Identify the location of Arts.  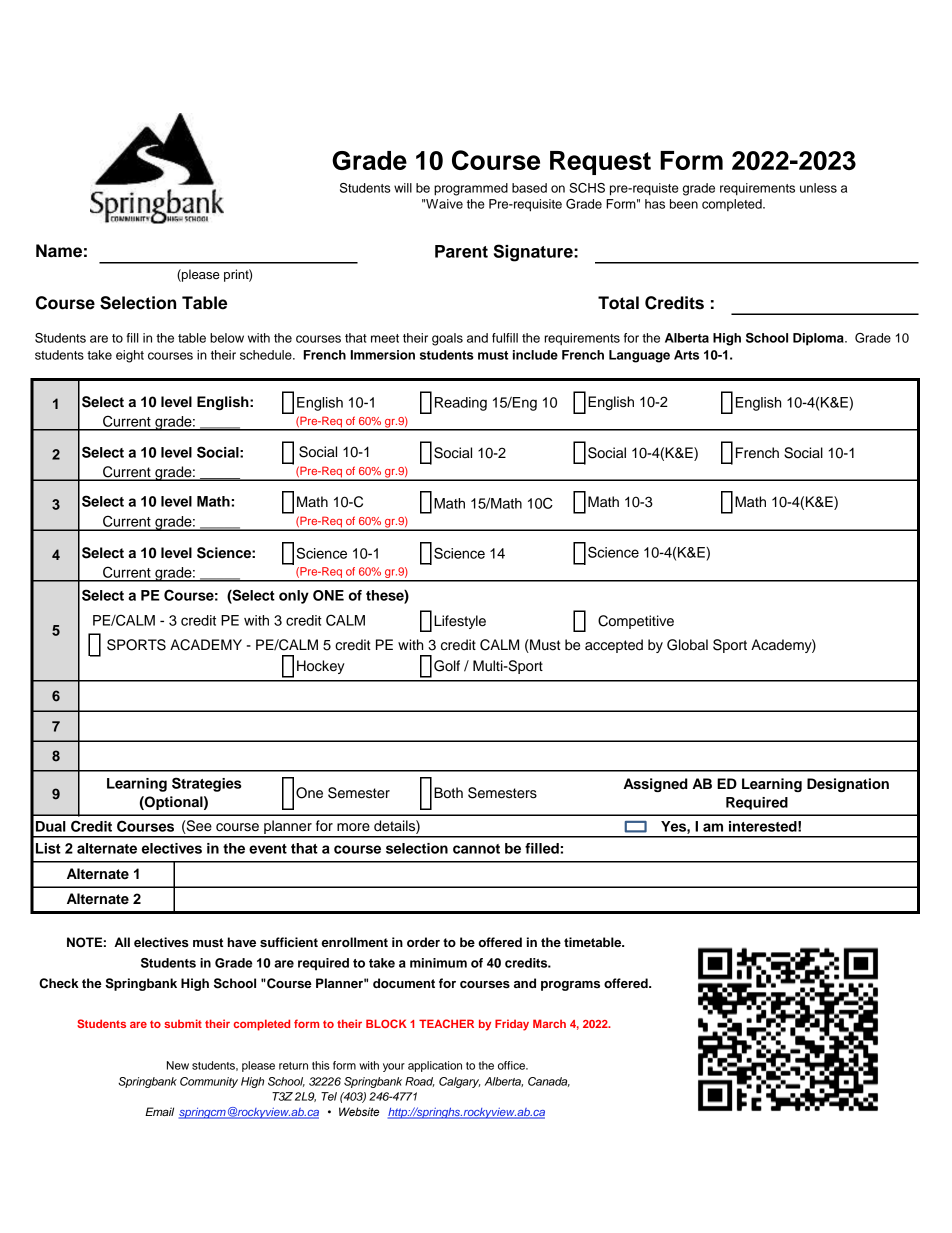
(686, 355).
